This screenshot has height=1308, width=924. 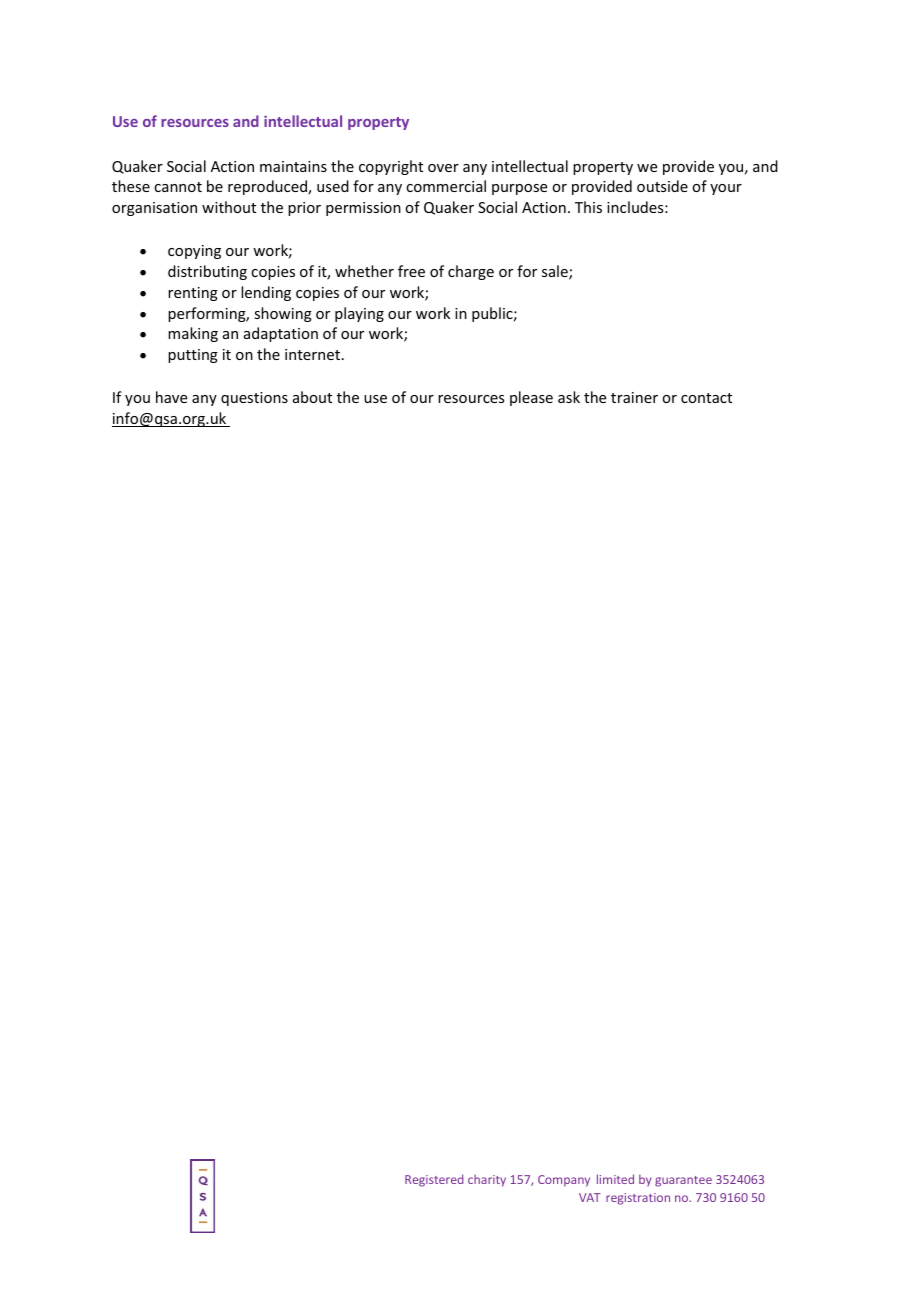 I want to click on contact, so click(x=706, y=398).
